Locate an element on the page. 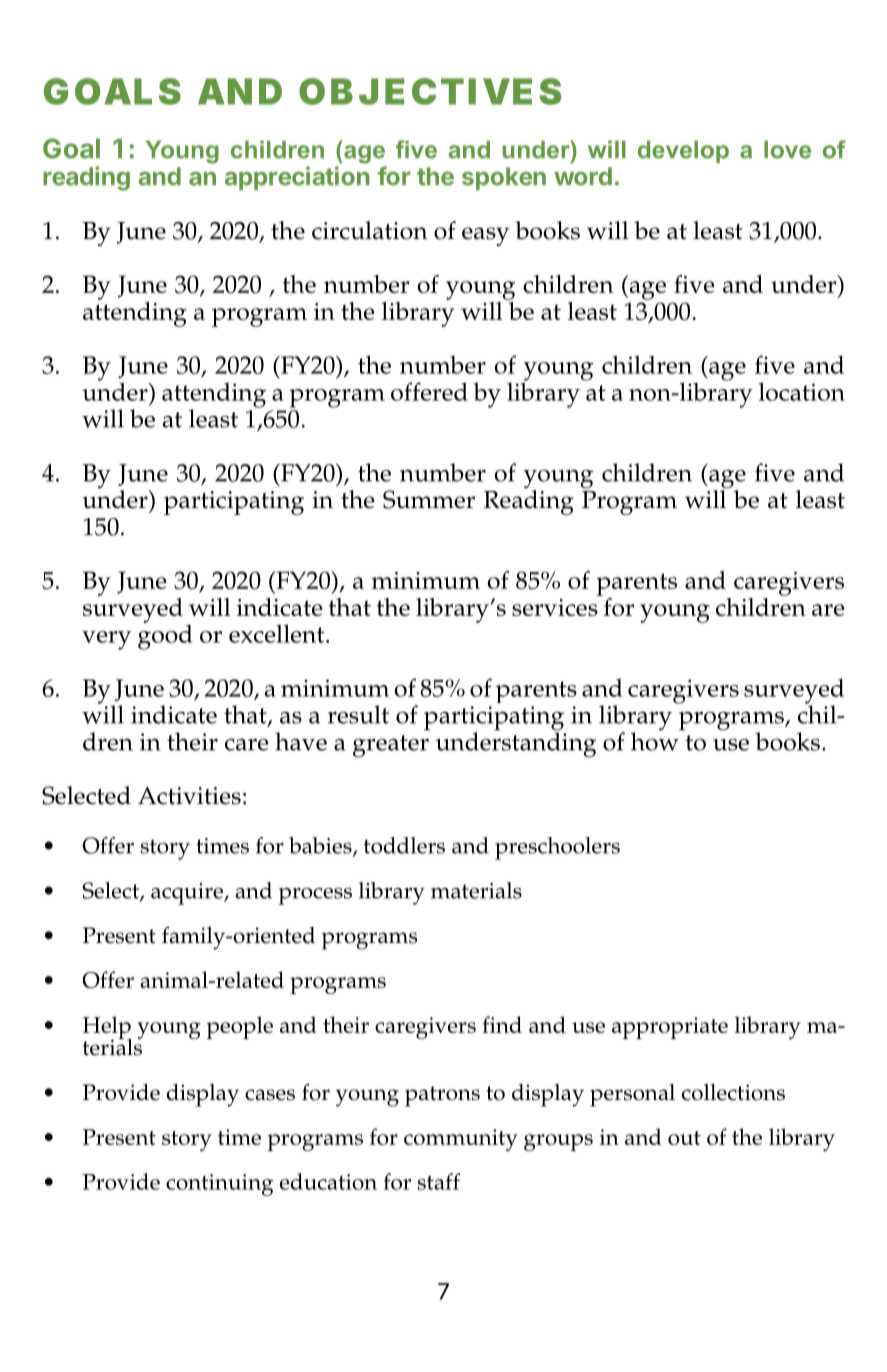  Summer is located at coordinates (429, 499).
